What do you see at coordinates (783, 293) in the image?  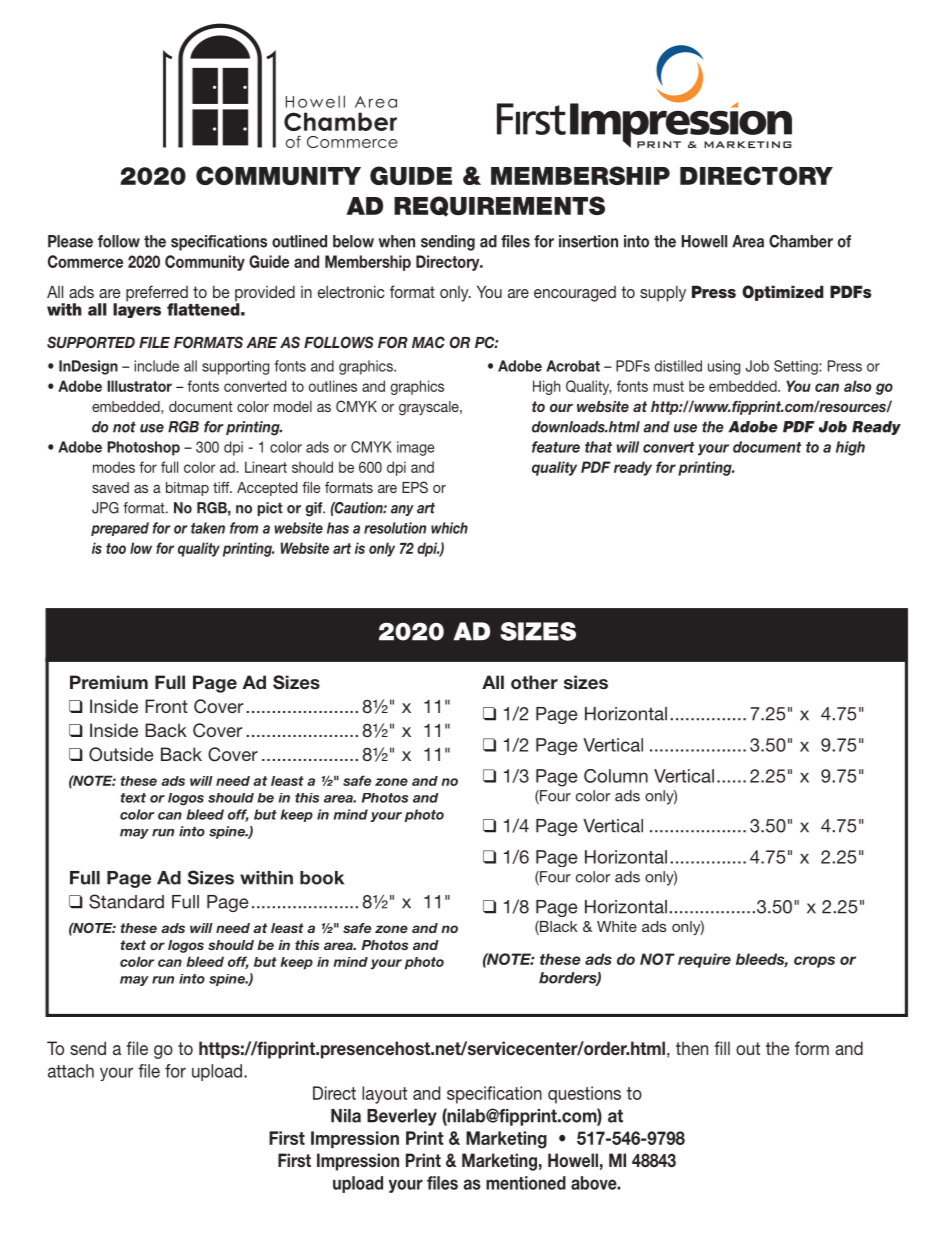 I see `Optimized` at bounding box center [783, 293].
